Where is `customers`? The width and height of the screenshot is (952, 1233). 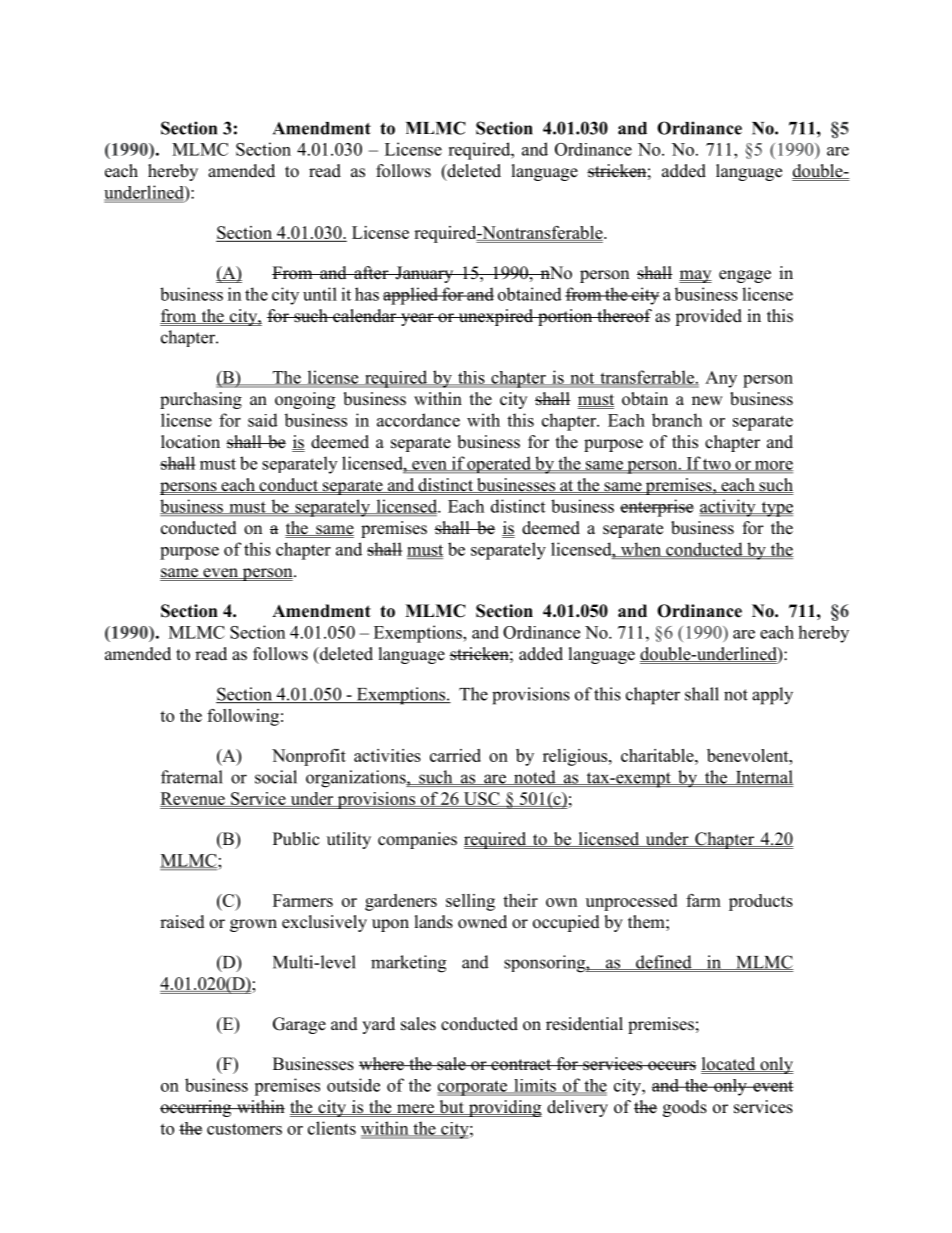
customers is located at coordinates (244, 1129).
